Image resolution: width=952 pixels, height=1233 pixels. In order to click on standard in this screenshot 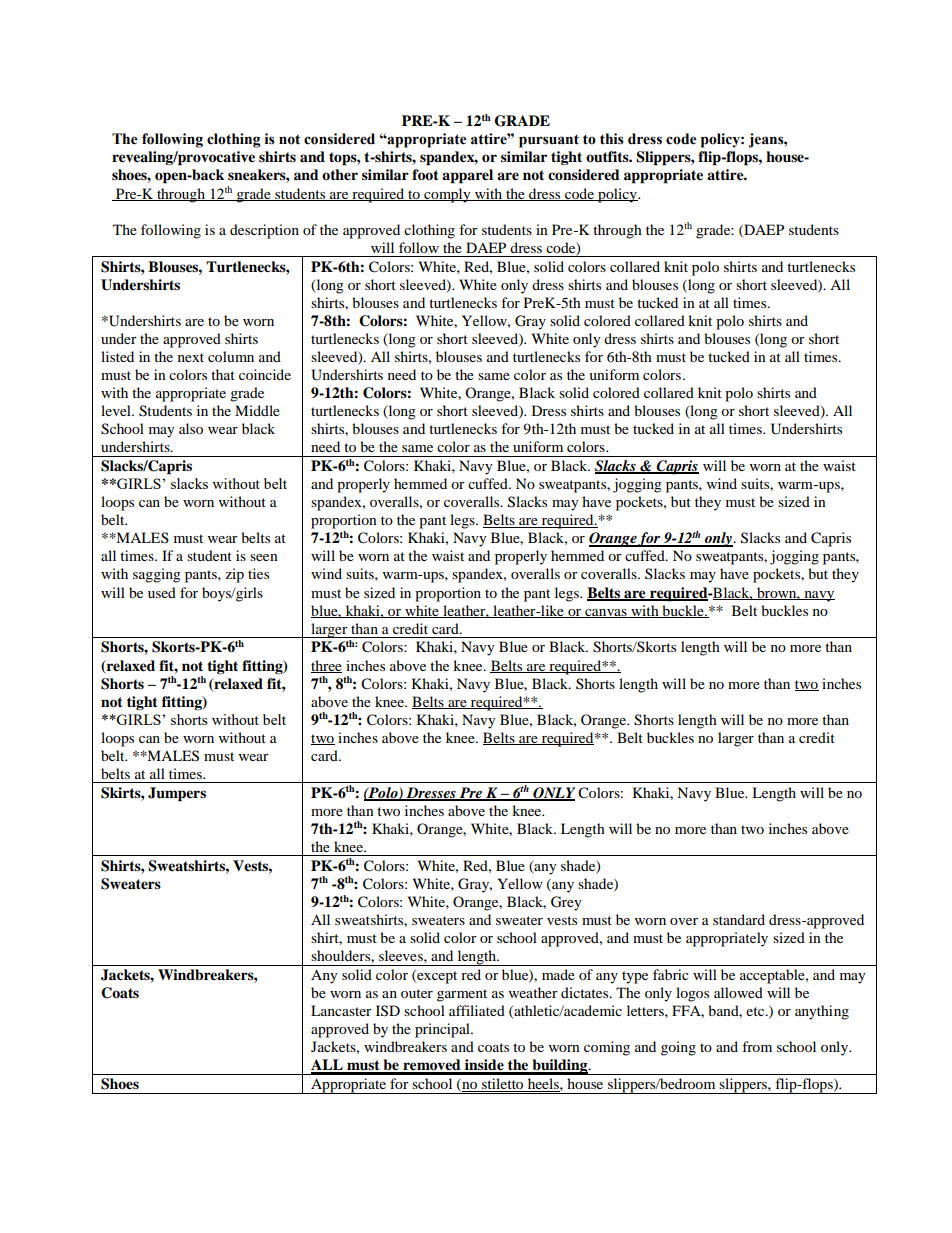, I will do `click(739, 919)`.
